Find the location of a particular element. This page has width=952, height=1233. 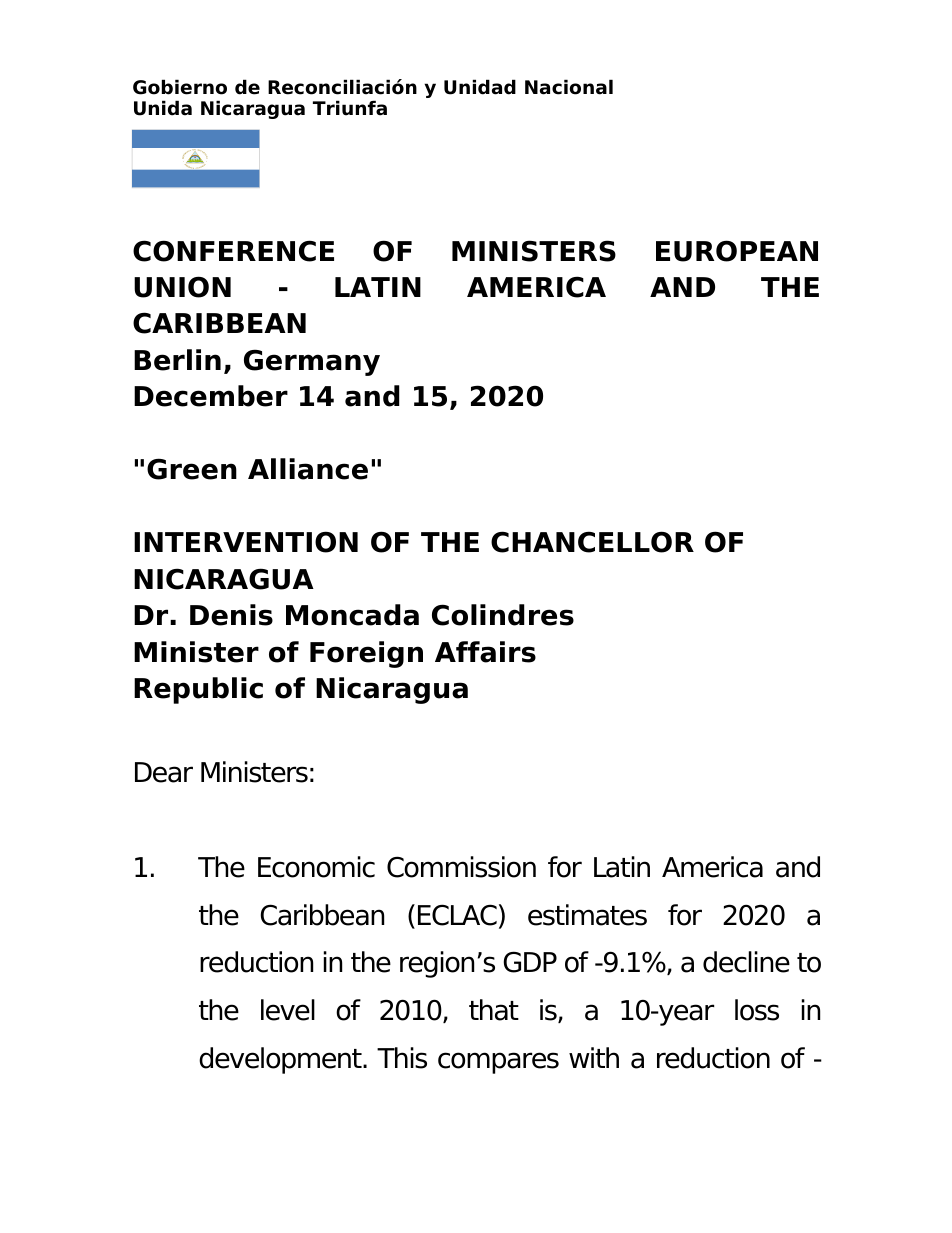

loss is located at coordinates (757, 1010).
